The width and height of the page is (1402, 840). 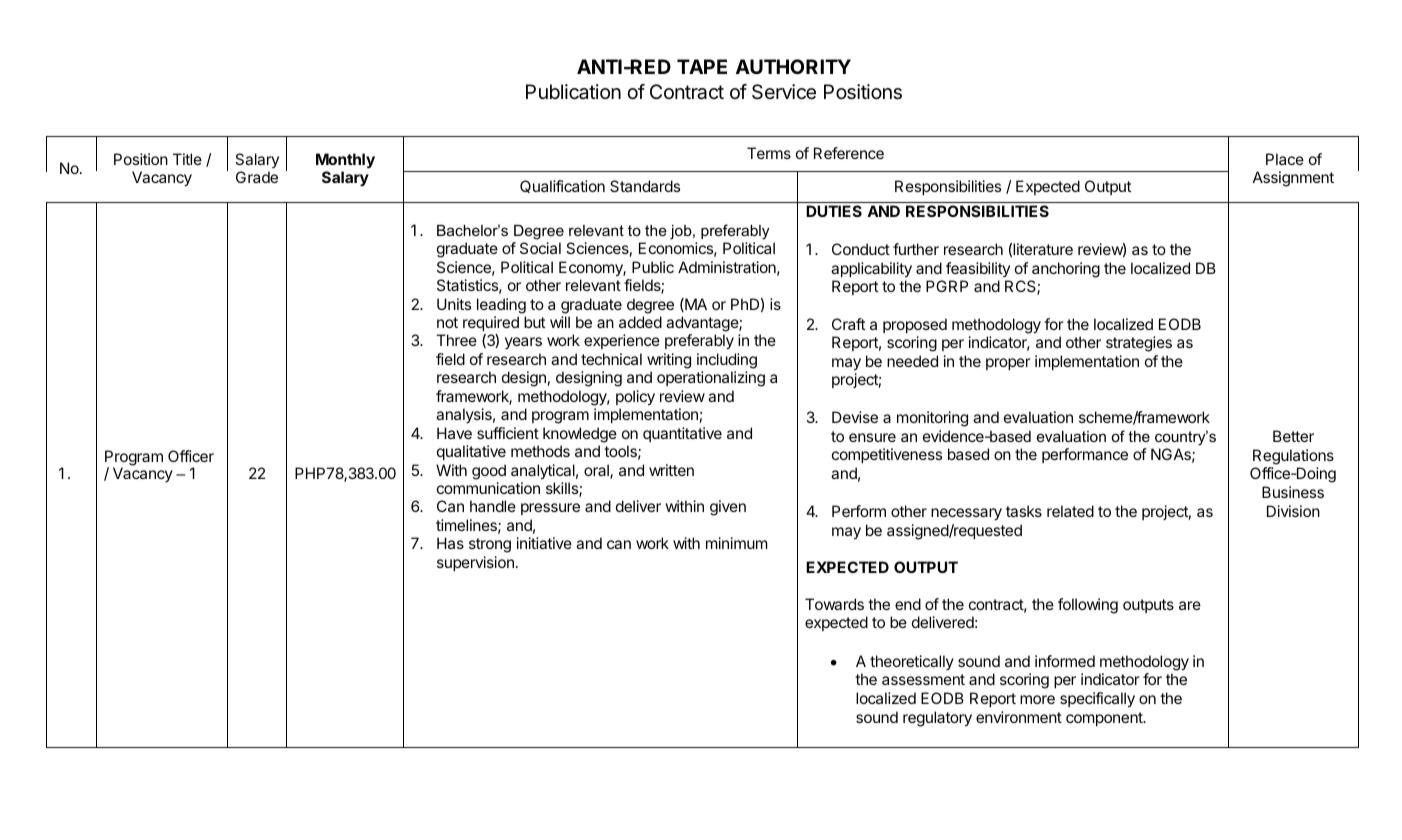 What do you see at coordinates (784, 92) in the page?
I see `Service` at bounding box center [784, 92].
